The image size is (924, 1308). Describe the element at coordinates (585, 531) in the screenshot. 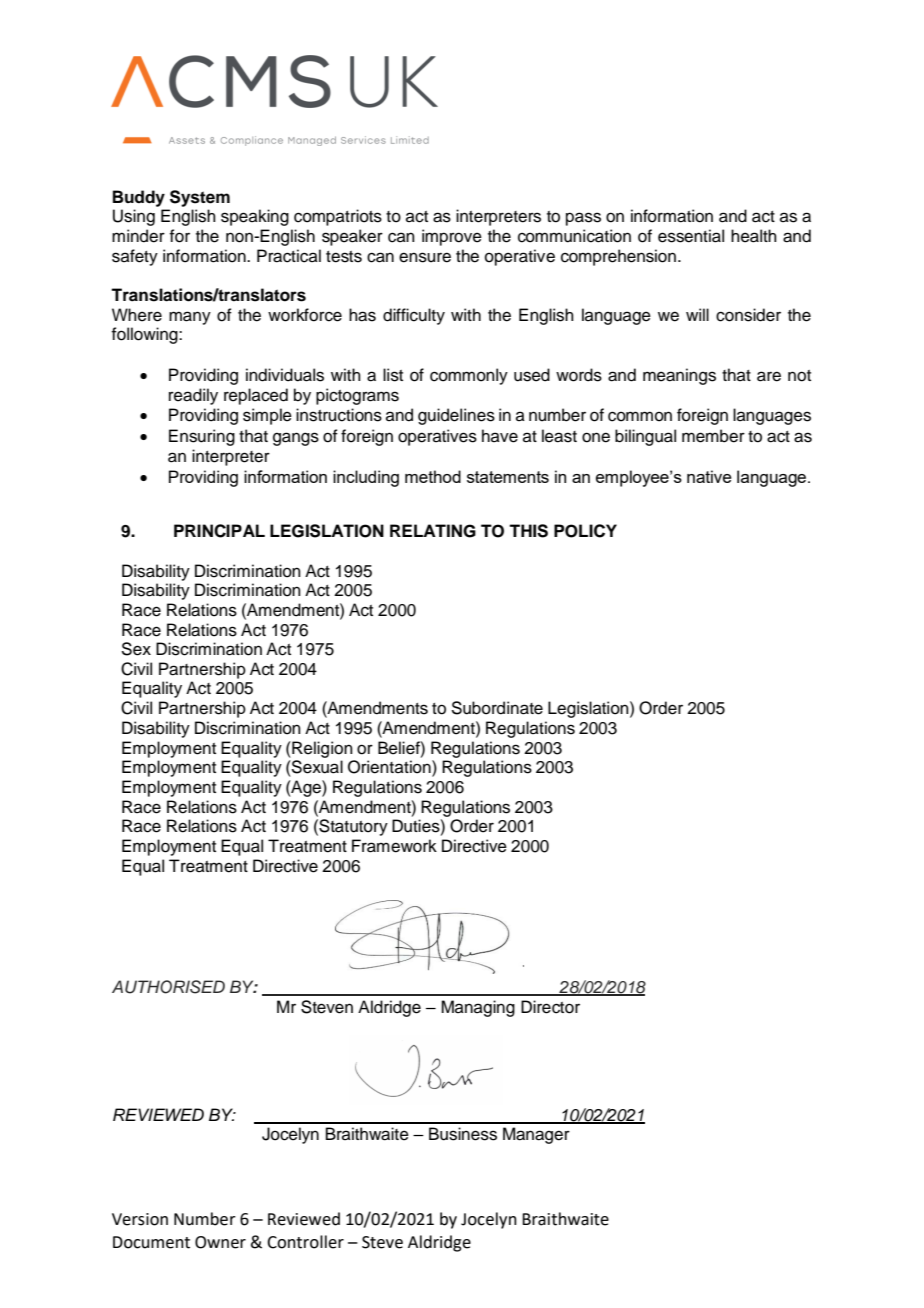

I see `POLICY` at that location.
